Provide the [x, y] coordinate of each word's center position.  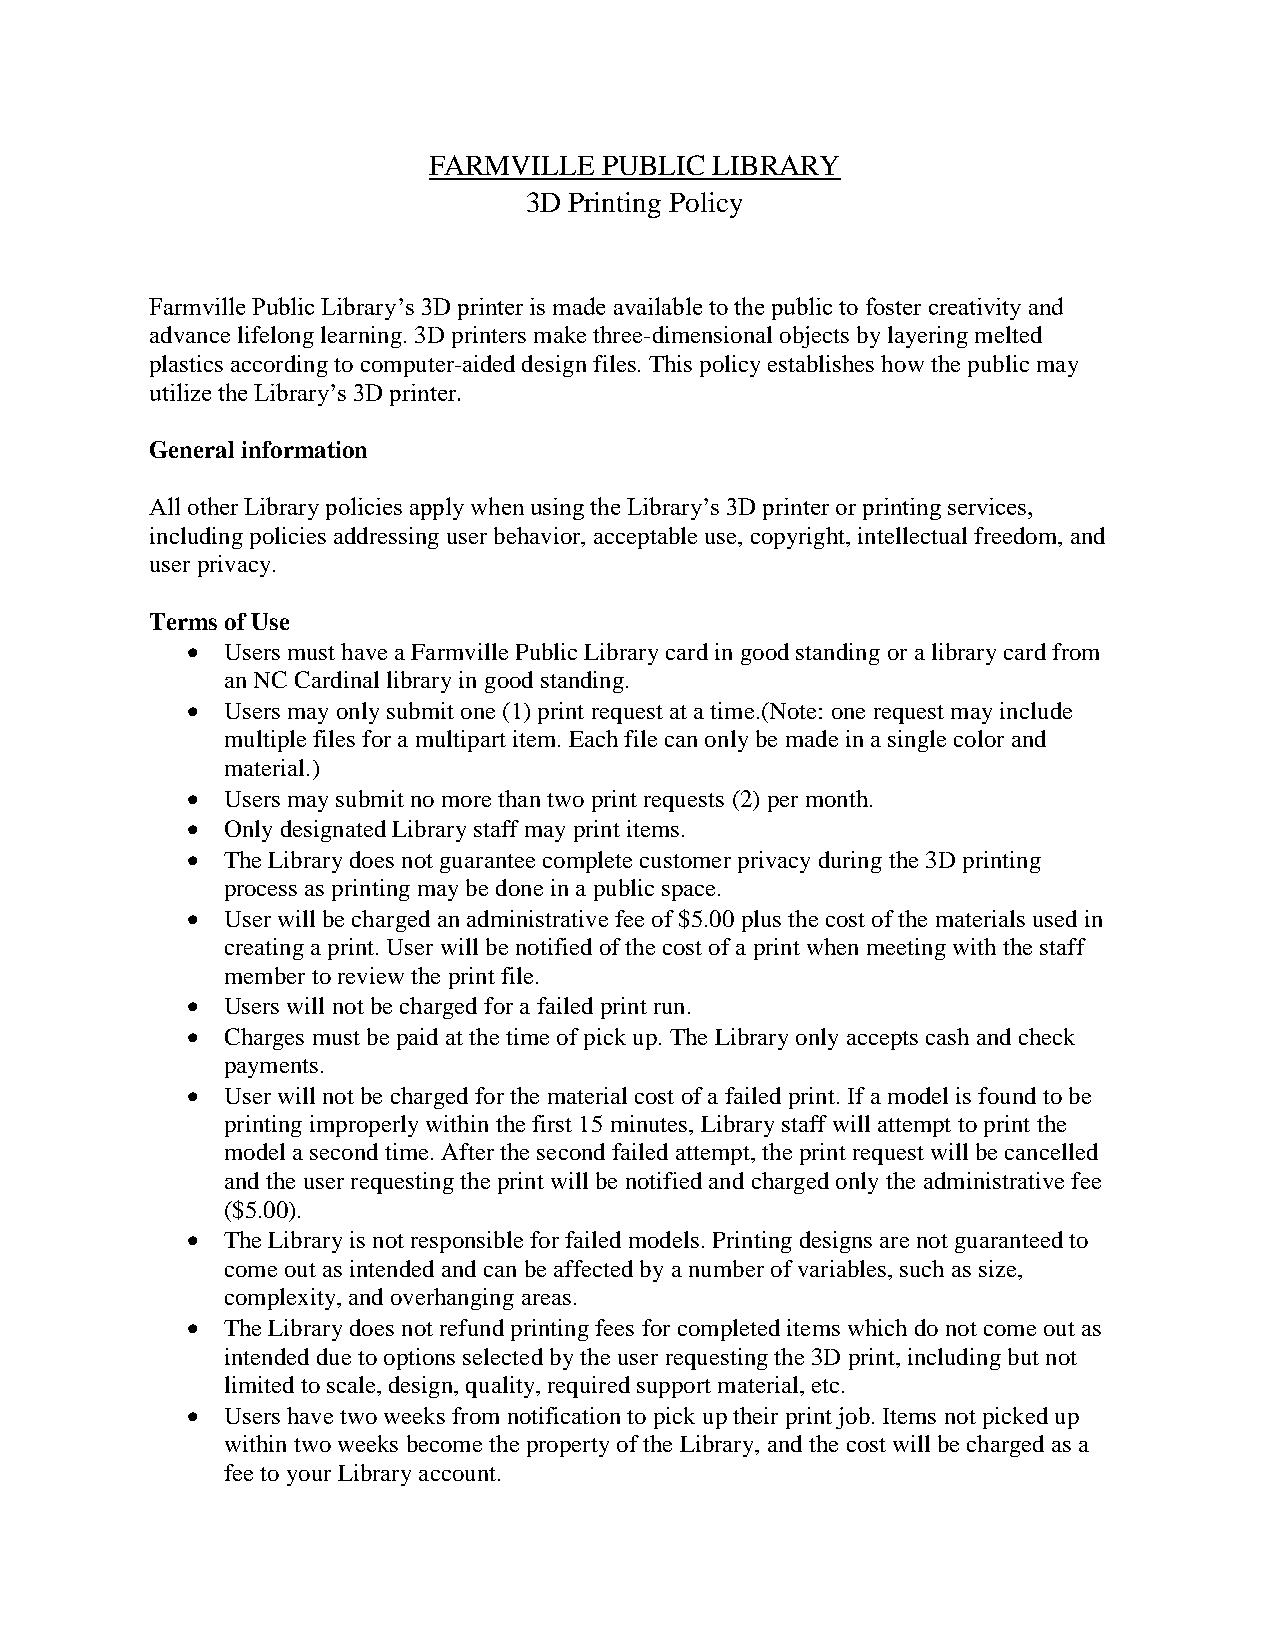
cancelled [1051, 1151]
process [261, 893]
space [688, 893]
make [560, 334]
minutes [650, 1123]
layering [928, 337]
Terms [183, 621]
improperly [364, 1126]
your [309, 1478]
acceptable [645, 538]
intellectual [912, 535]
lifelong [276, 337]
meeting [906, 949]
